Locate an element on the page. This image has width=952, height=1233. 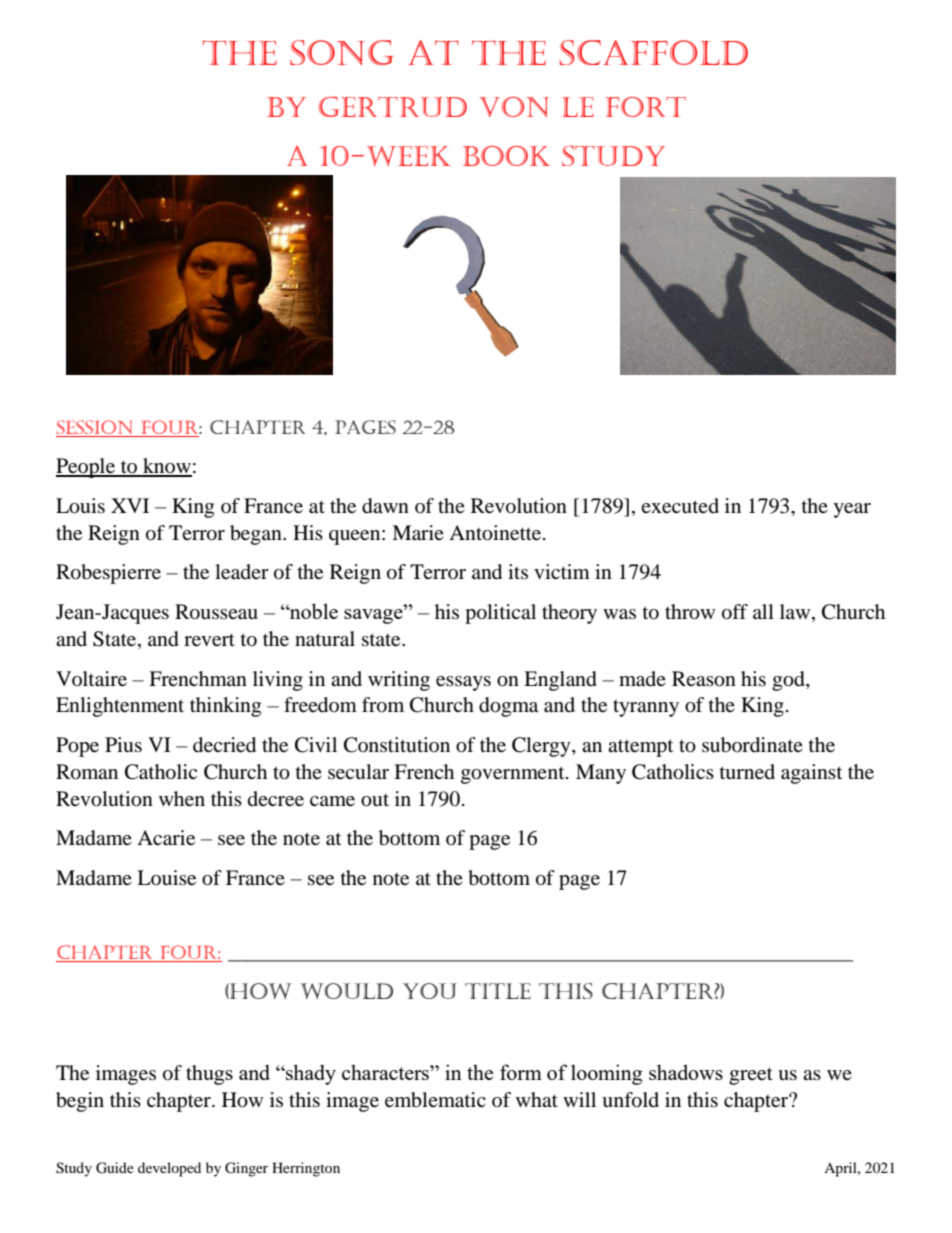
Rousseau is located at coordinates (216, 612).
